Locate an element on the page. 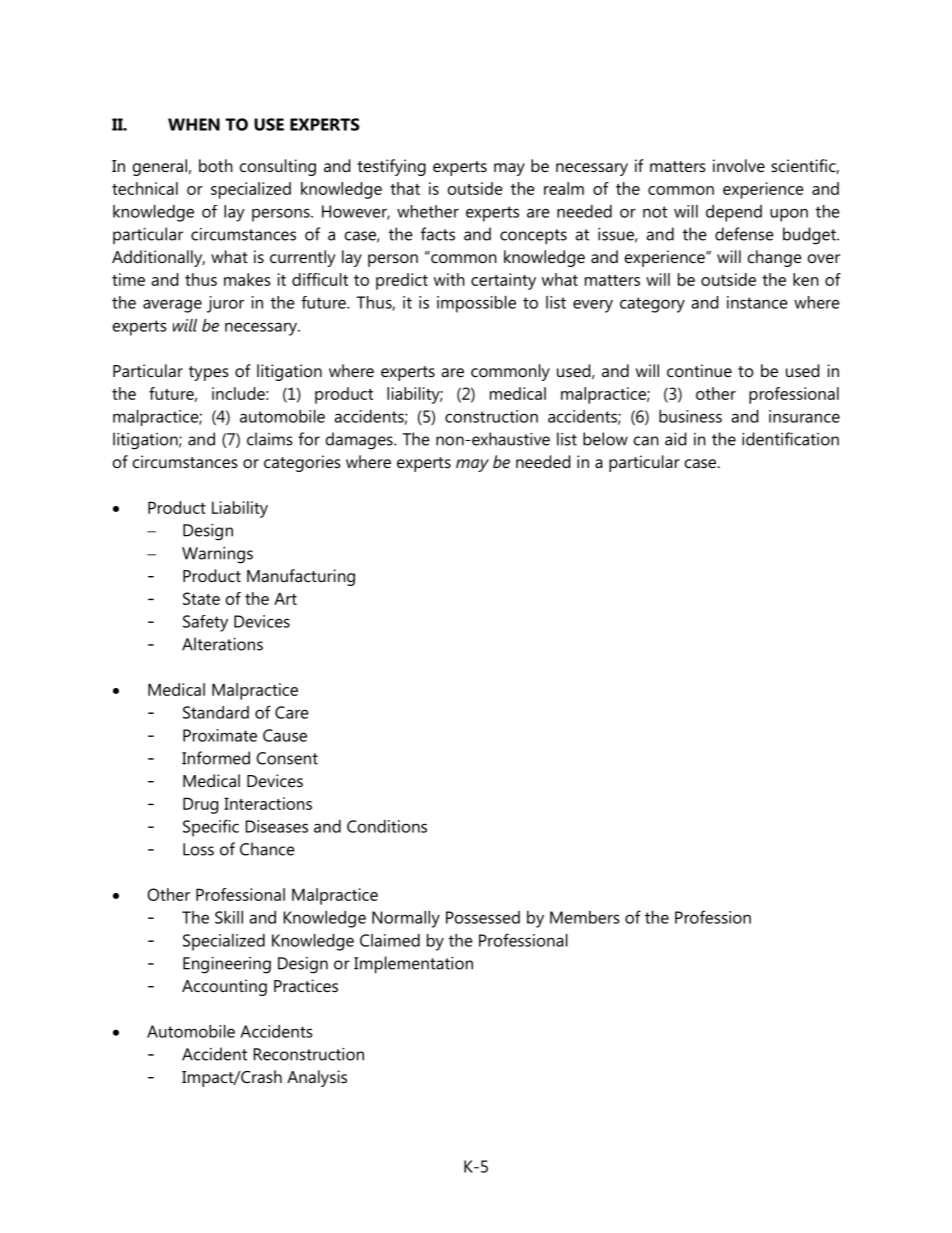 This page has height=1233, width=952. Implementation is located at coordinates (413, 964).
